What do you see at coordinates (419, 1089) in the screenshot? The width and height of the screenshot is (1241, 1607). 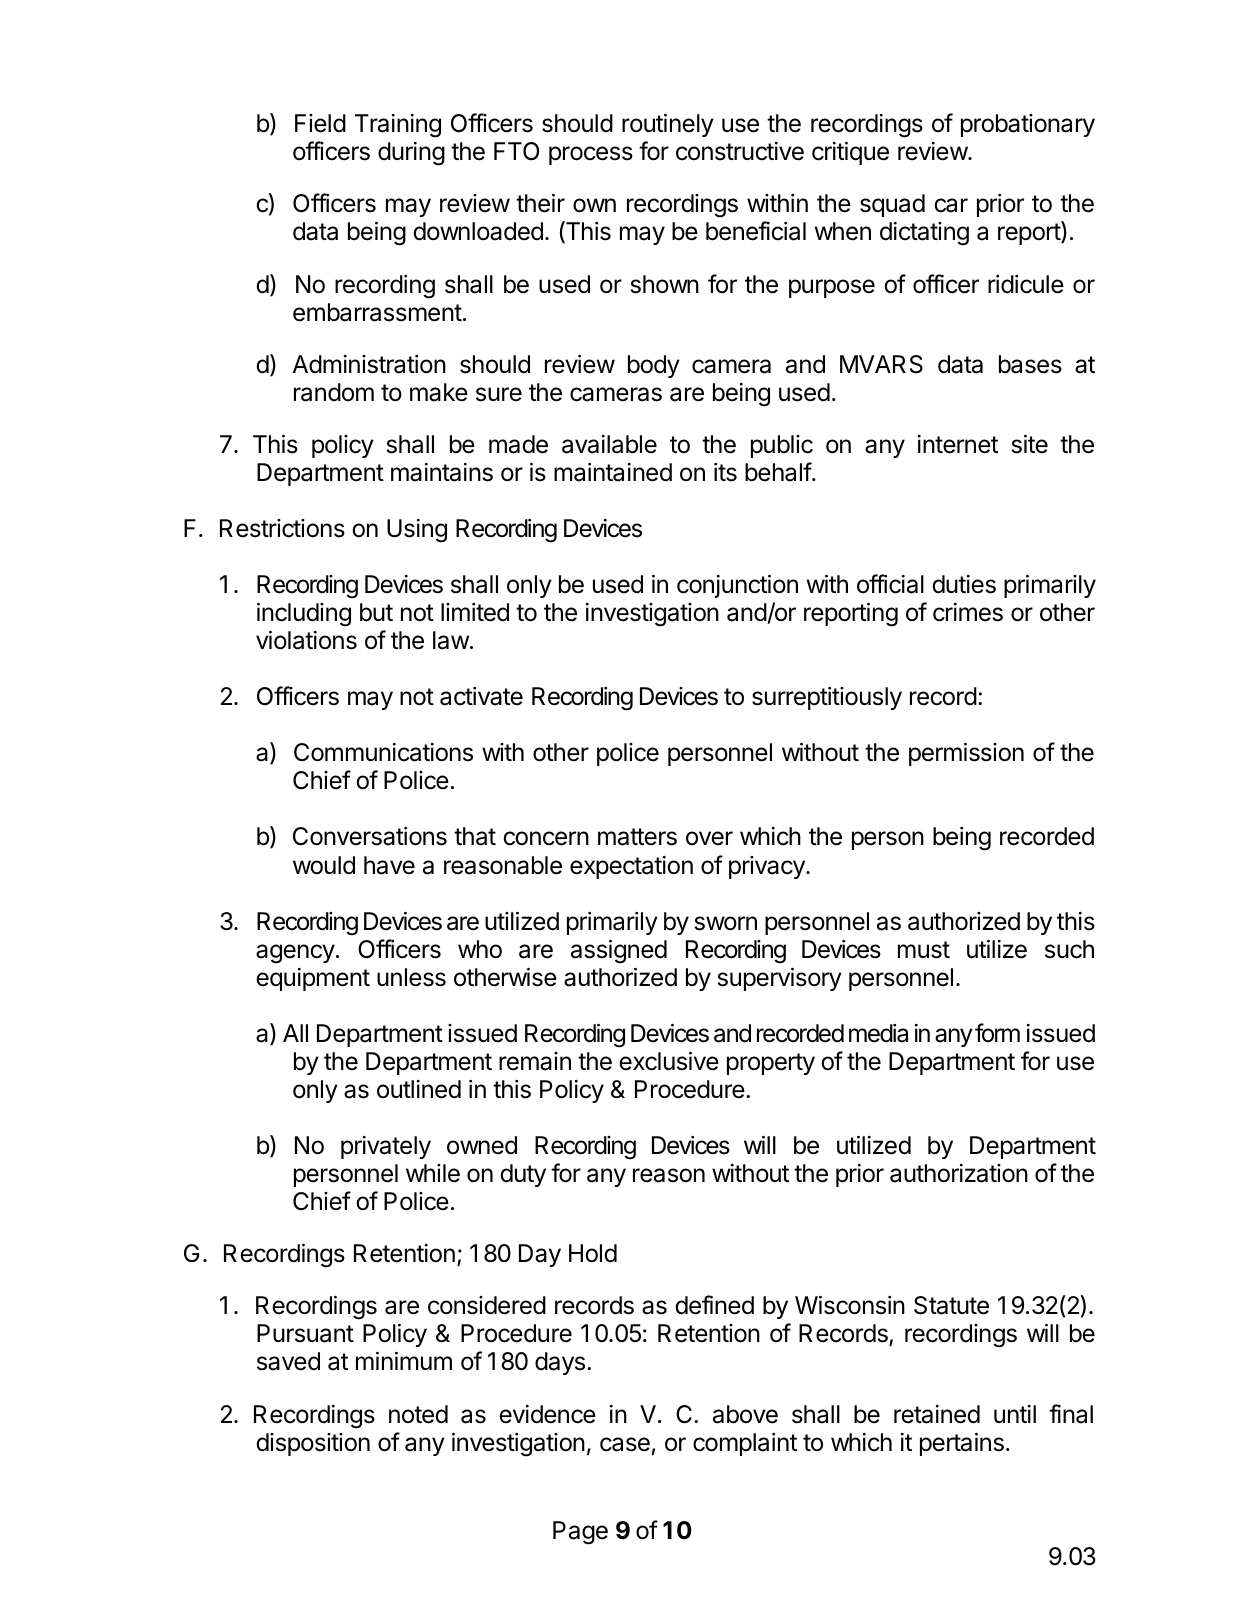 I see `outlined` at bounding box center [419, 1089].
